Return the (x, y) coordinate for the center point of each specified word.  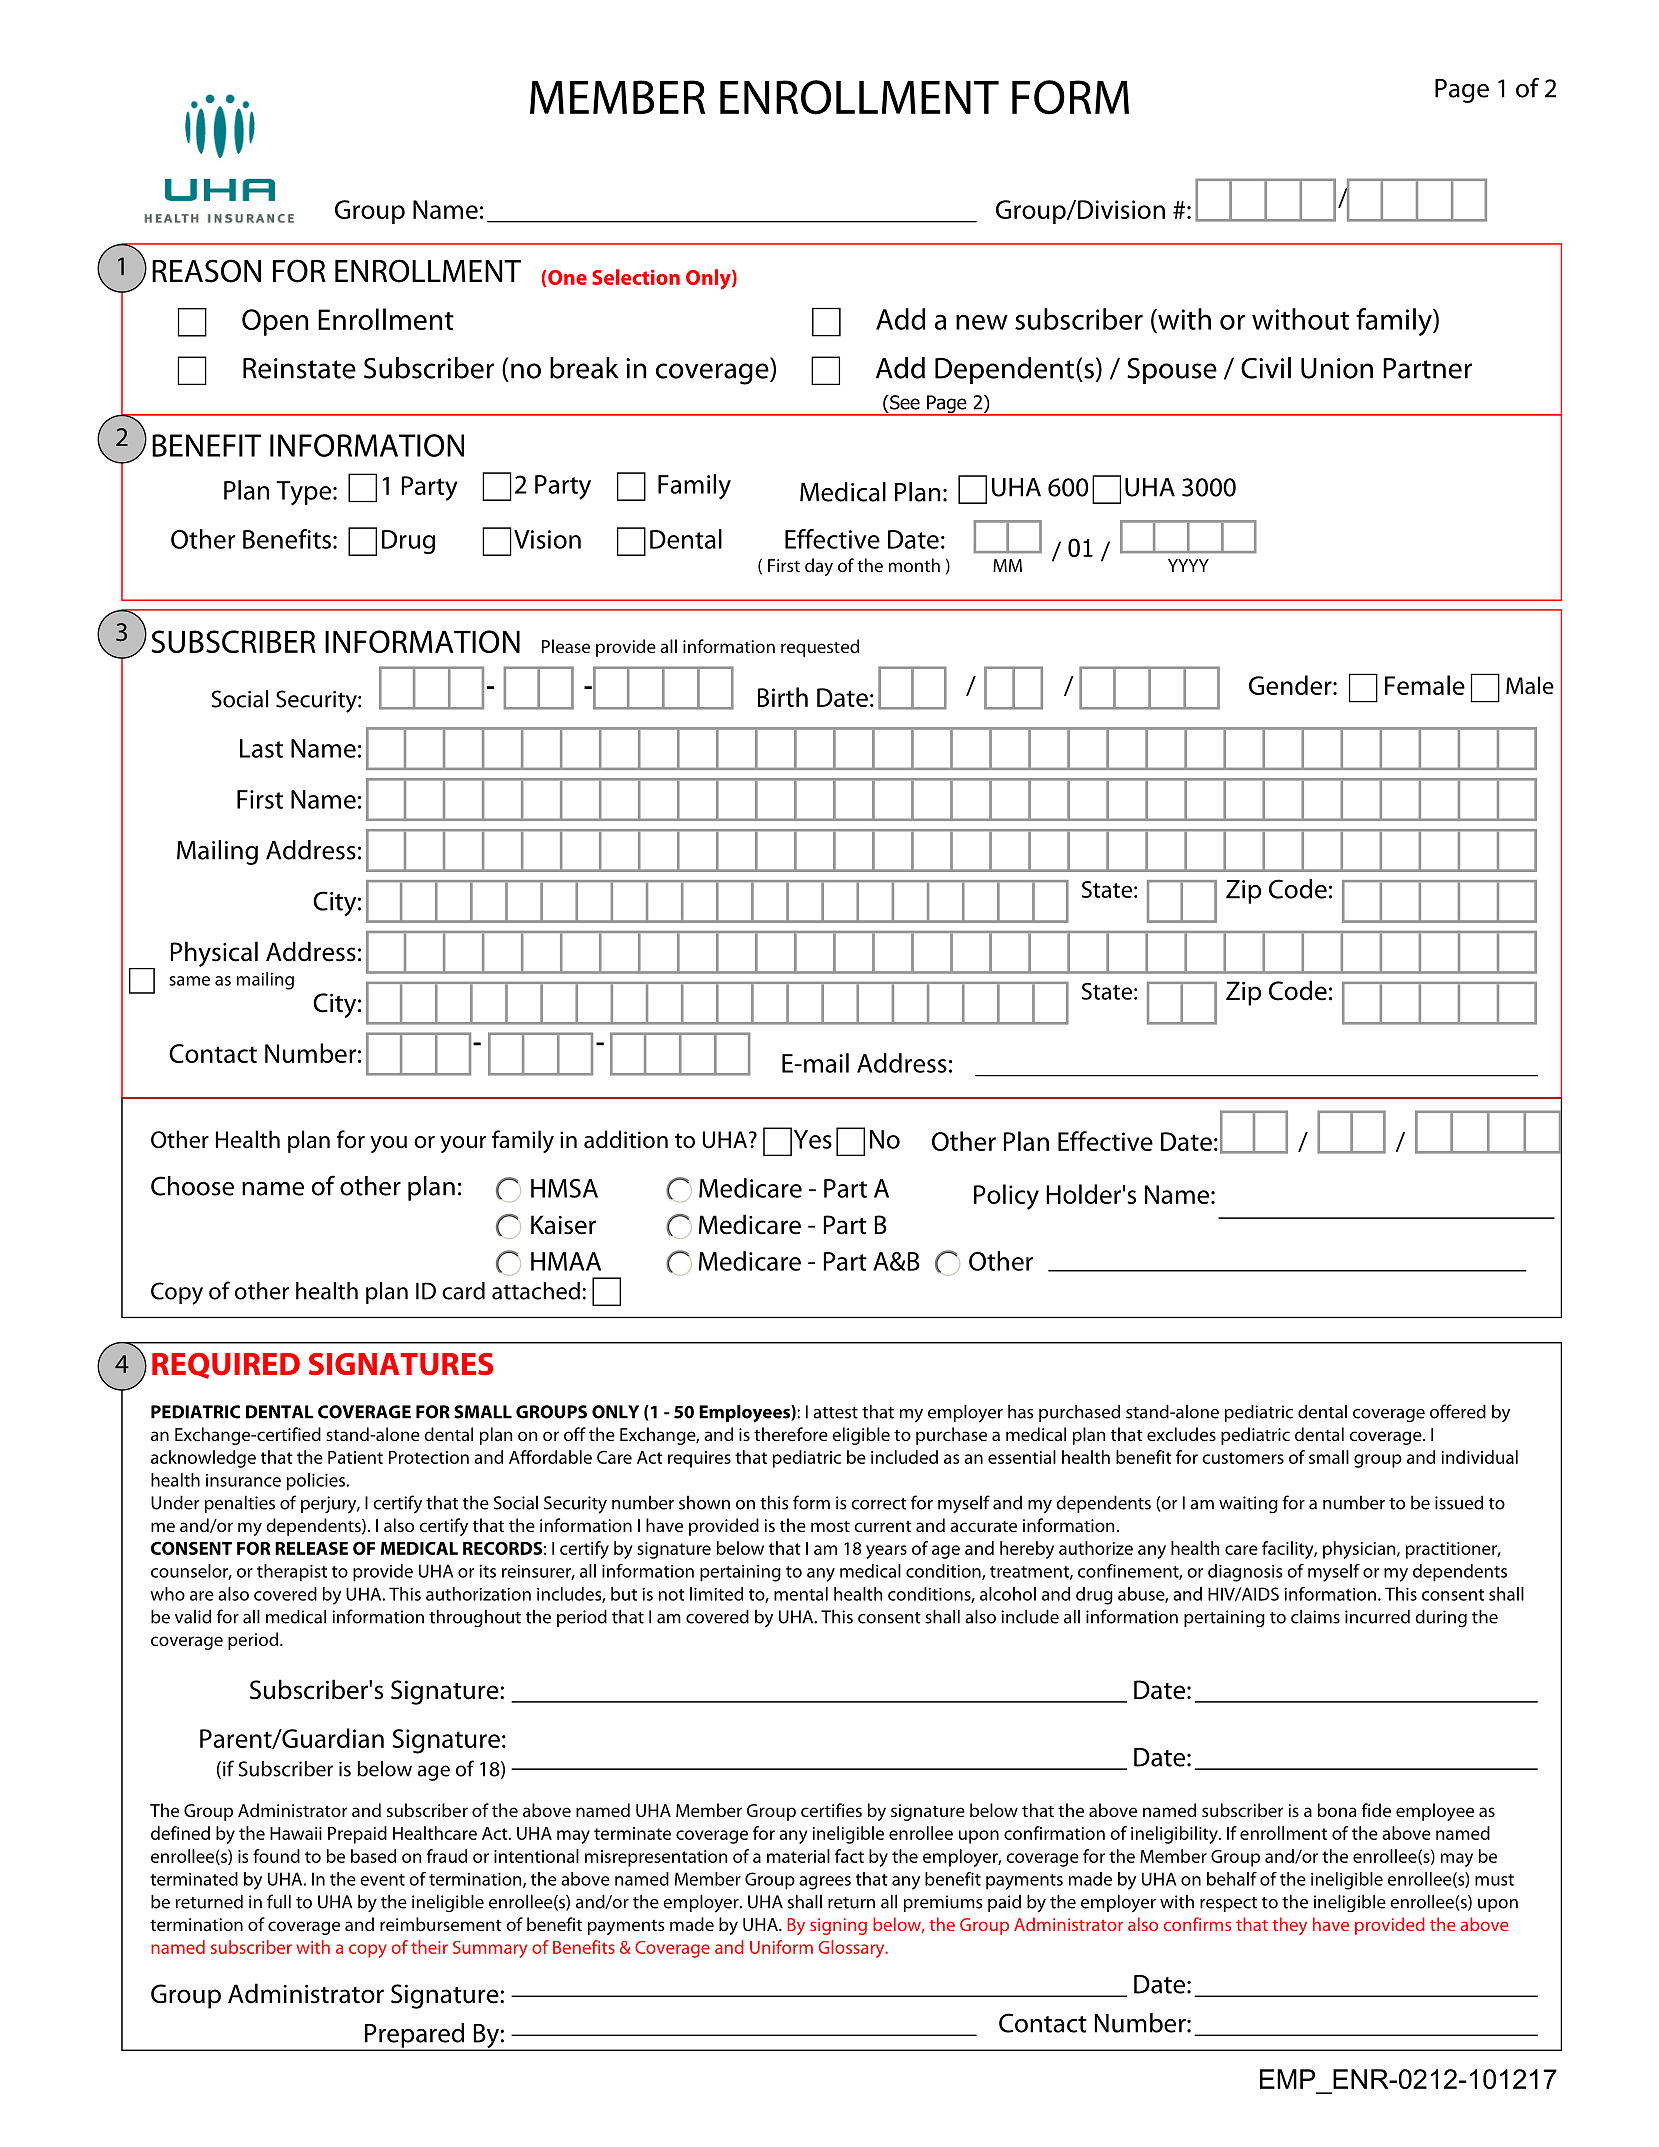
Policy (1006, 1197)
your (463, 1144)
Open (275, 322)
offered (1458, 1411)
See (904, 402)
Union (1337, 368)
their (429, 1947)
